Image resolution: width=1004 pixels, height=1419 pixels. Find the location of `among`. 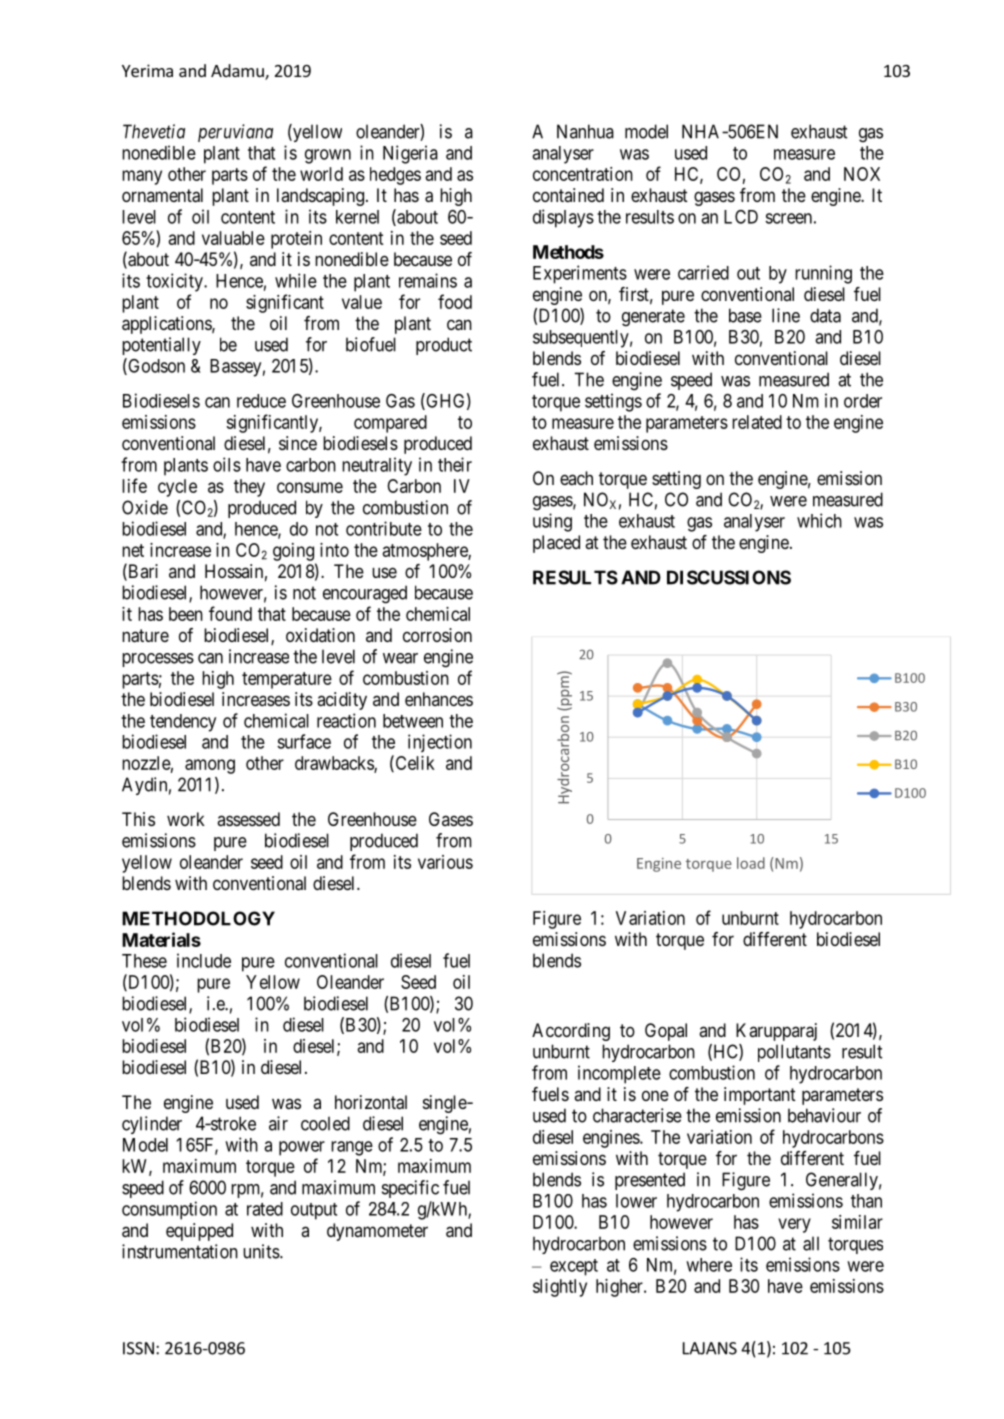

among is located at coordinates (210, 766).
